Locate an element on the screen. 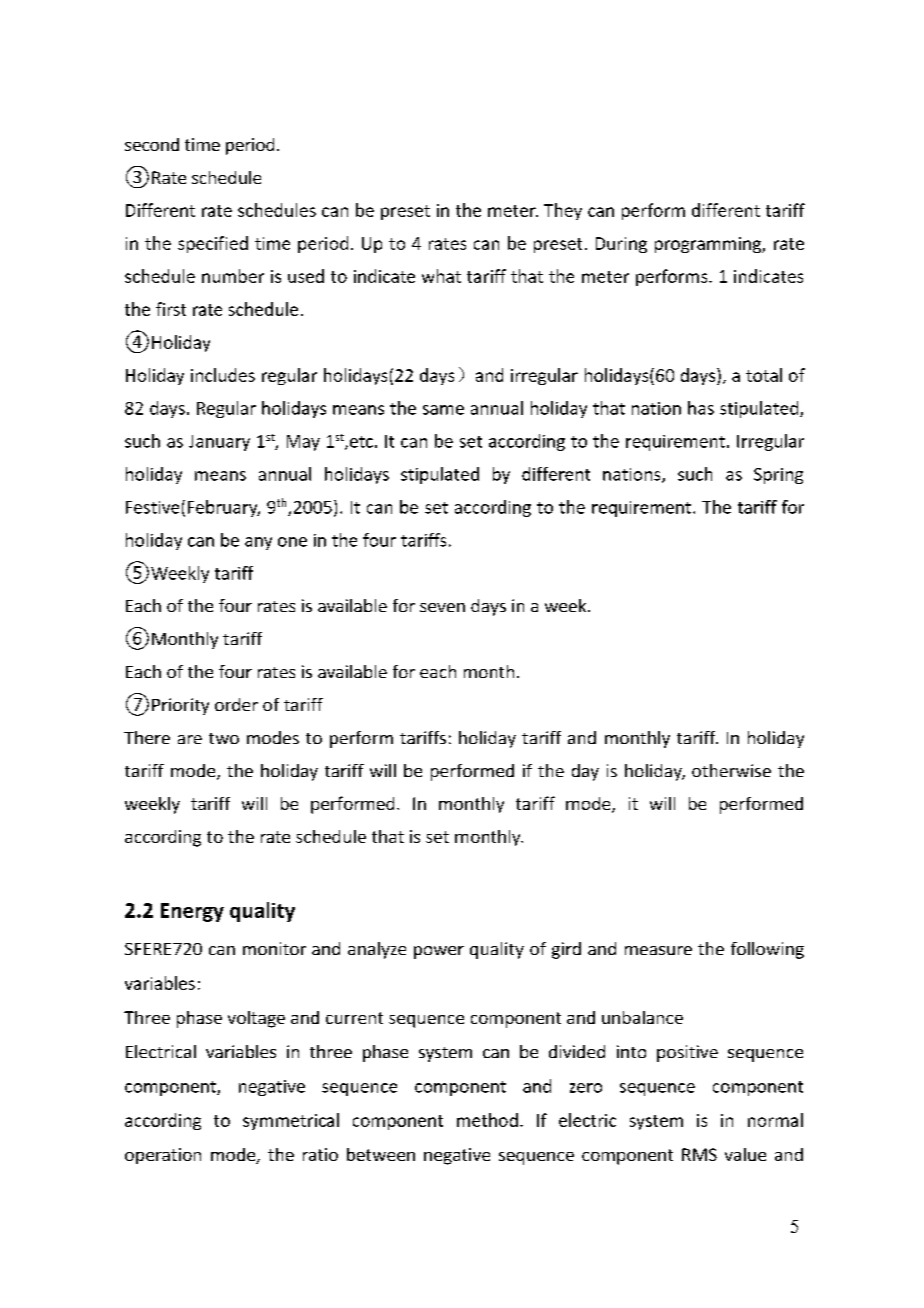 The height and width of the screenshot is (1308, 924). otherwise is located at coordinates (731, 770).
